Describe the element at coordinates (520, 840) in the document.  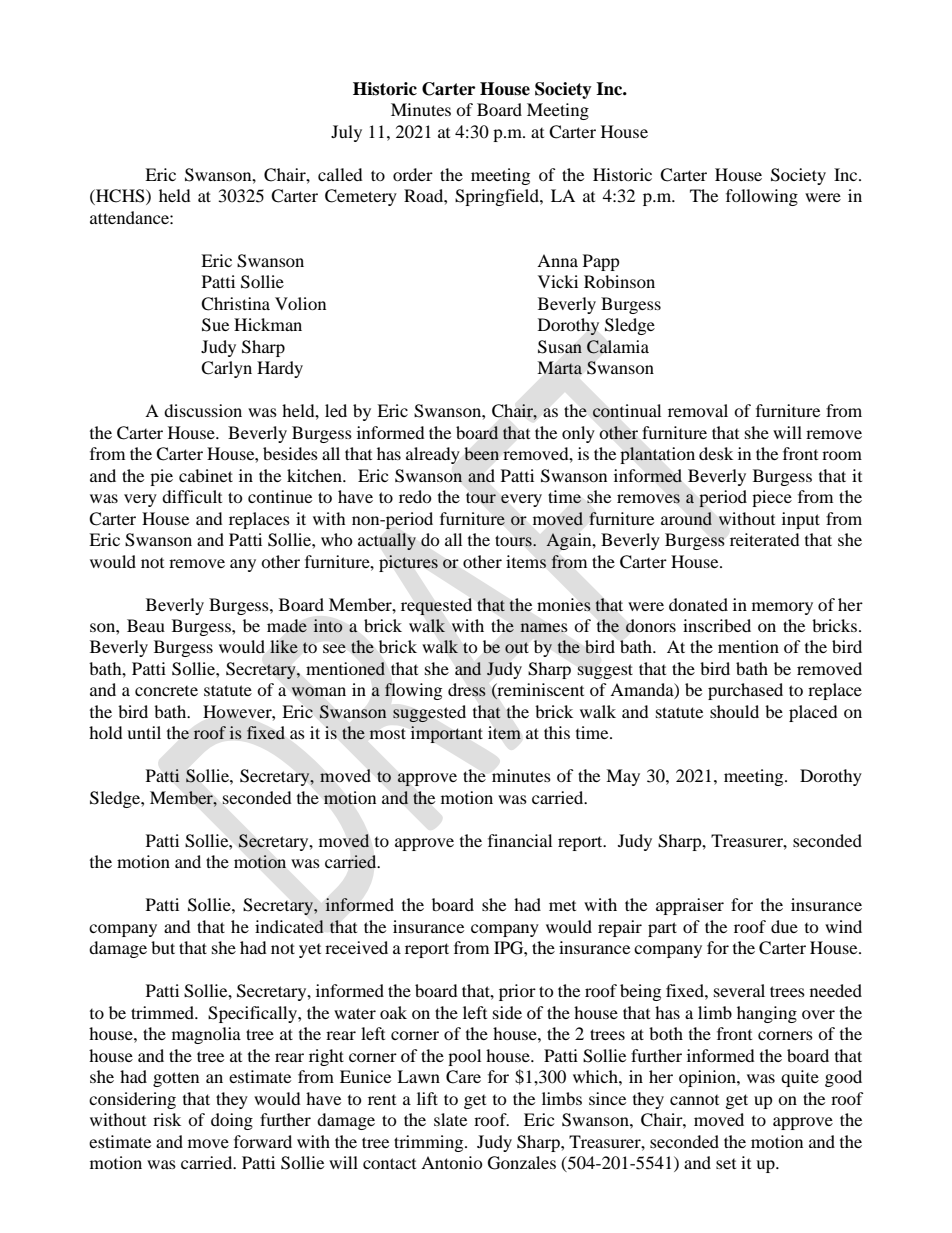
I see `financial` at that location.
